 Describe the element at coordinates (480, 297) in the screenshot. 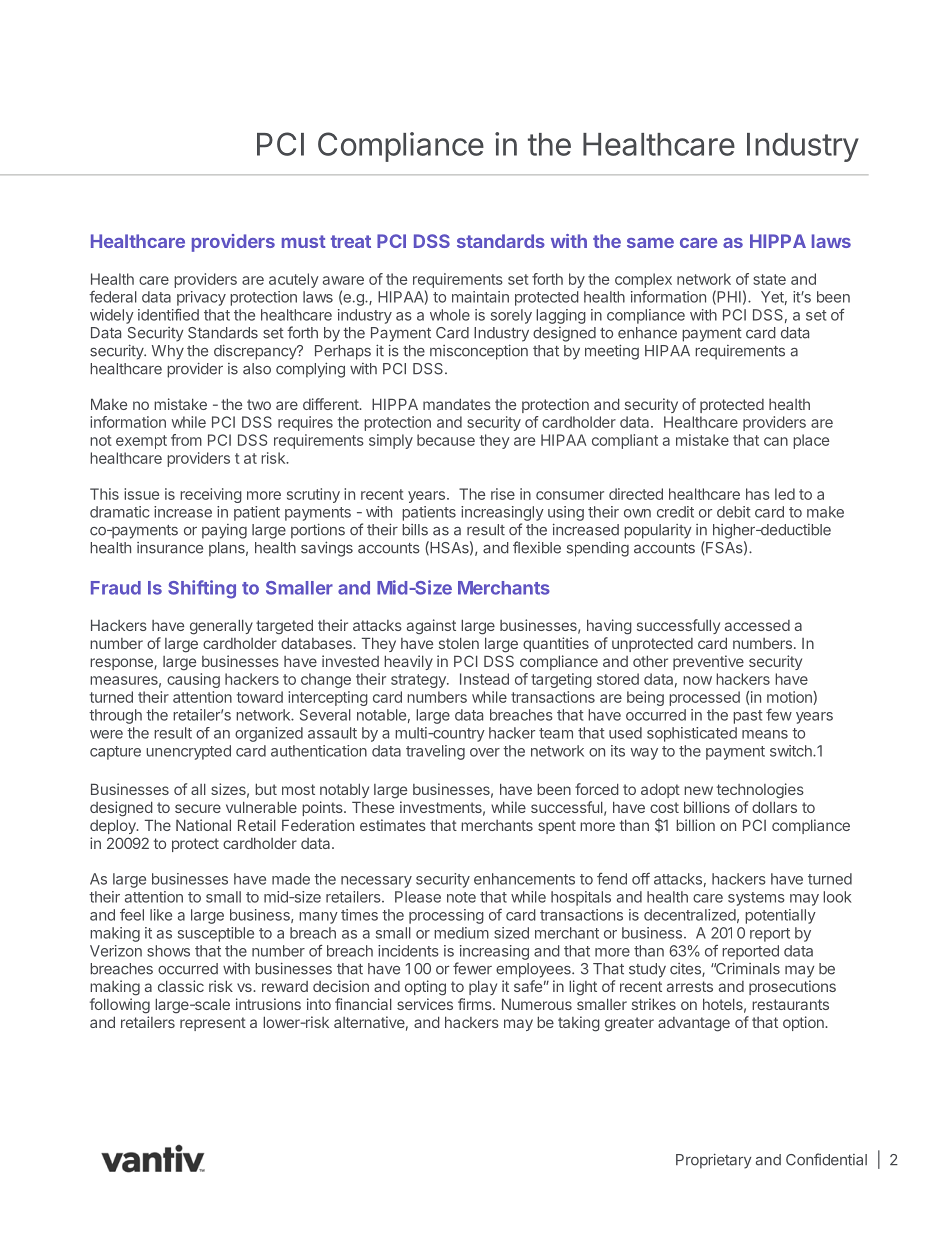

I see `maintain` at that location.
